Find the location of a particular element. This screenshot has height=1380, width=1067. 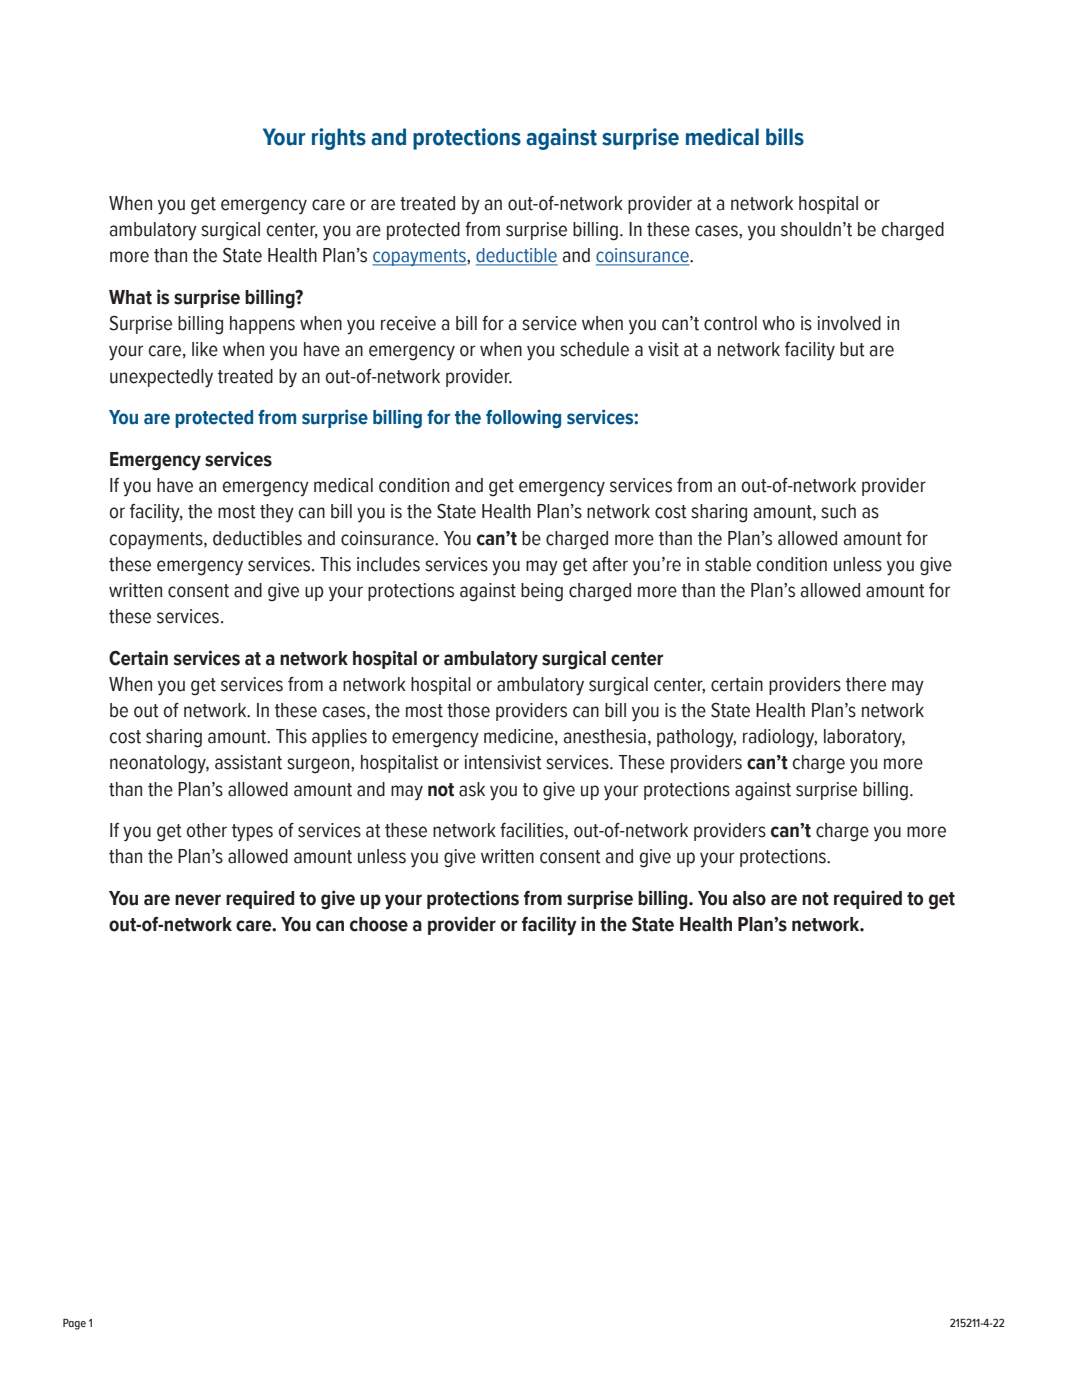

they is located at coordinates (277, 513).
